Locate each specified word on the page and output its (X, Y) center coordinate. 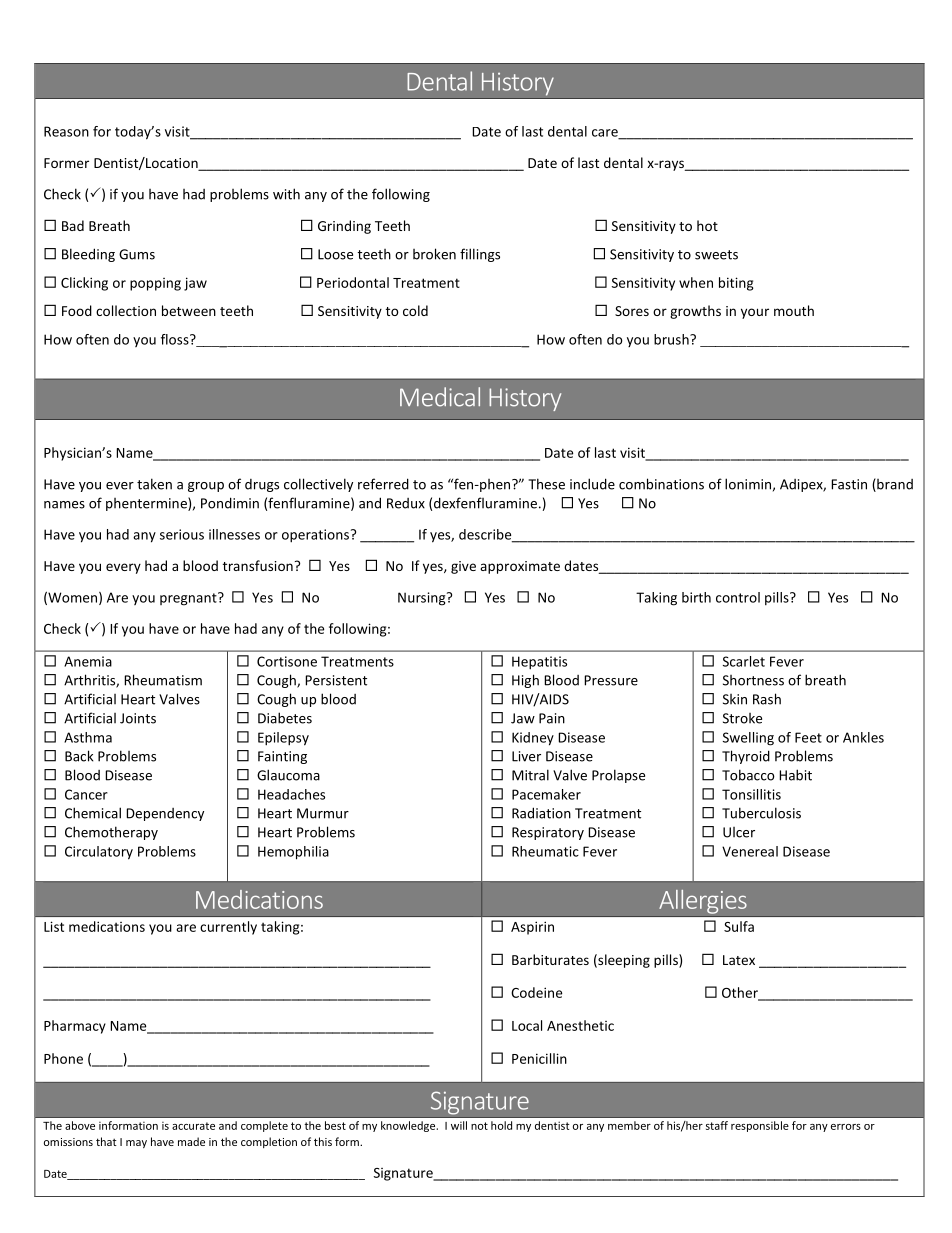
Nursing (423, 599)
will (459, 1125)
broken (434, 254)
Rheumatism (163, 680)
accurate (193, 1126)
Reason (66, 131)
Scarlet (744, 661)
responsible (760, 1126)
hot (707, 225)
